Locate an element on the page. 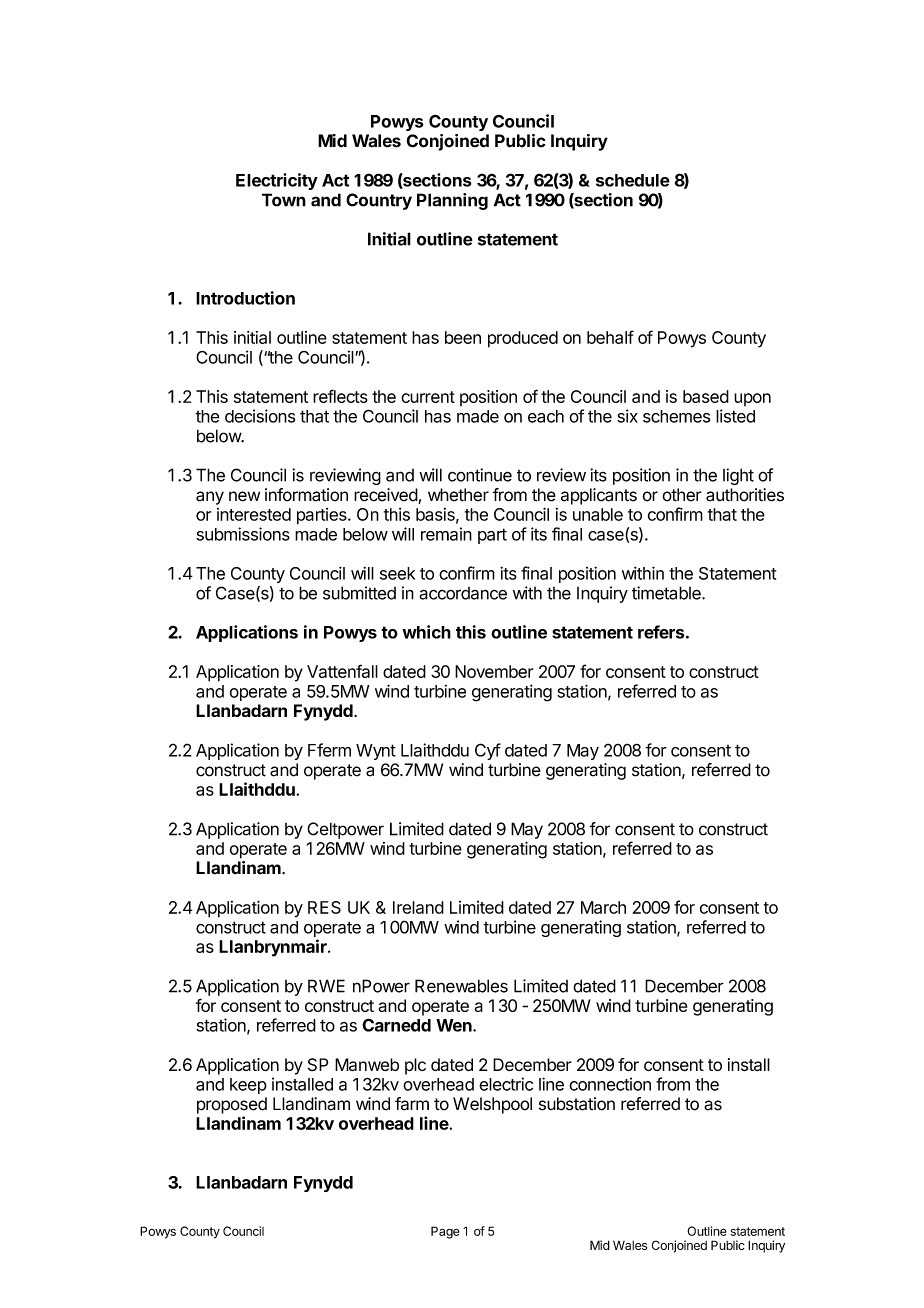 The width and height of the image is (924, 1308). proposed is located at coordinates (232, 1105).
